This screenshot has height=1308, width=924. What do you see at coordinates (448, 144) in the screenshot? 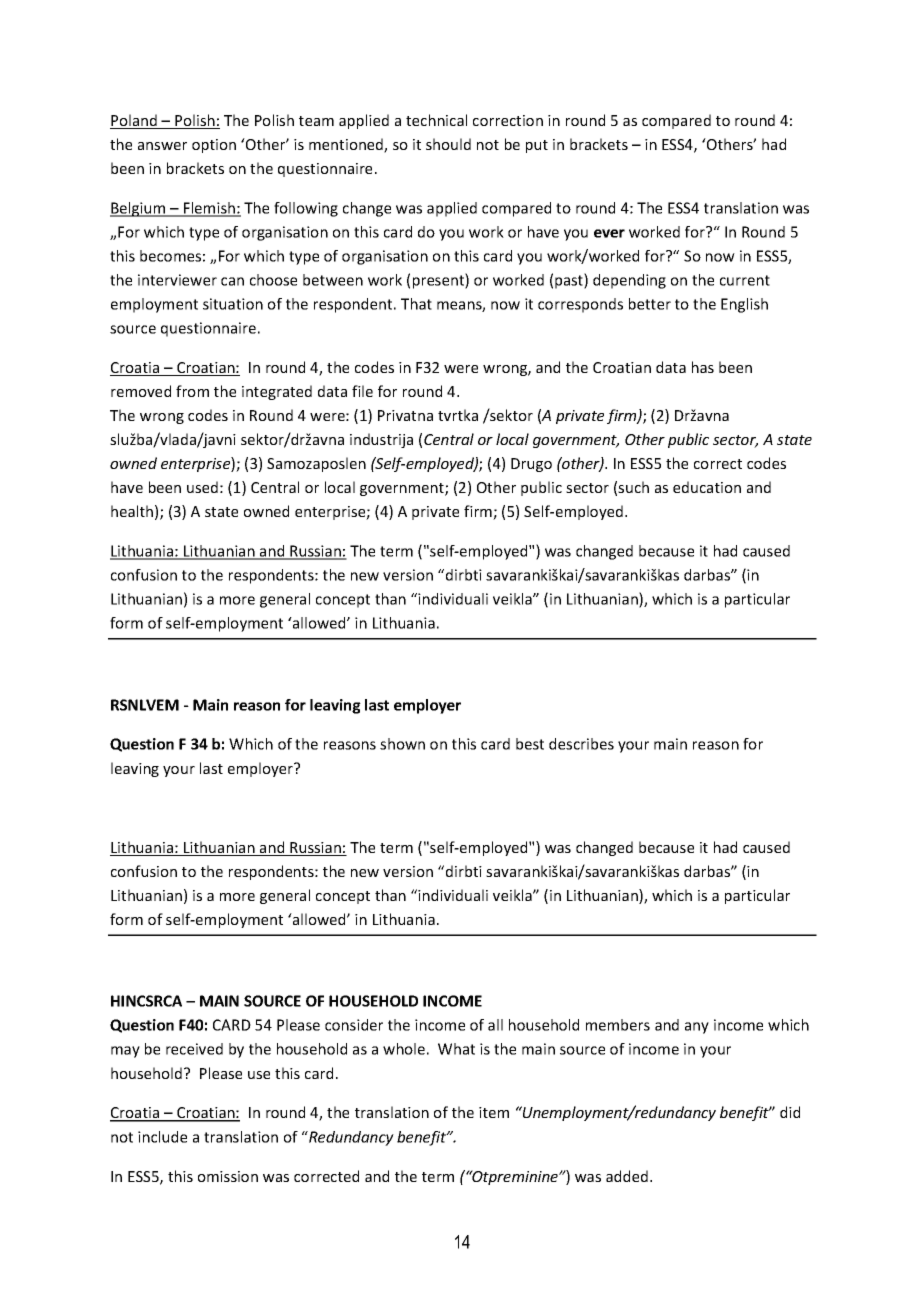
I see `should` at bounding box center [448, 144].
